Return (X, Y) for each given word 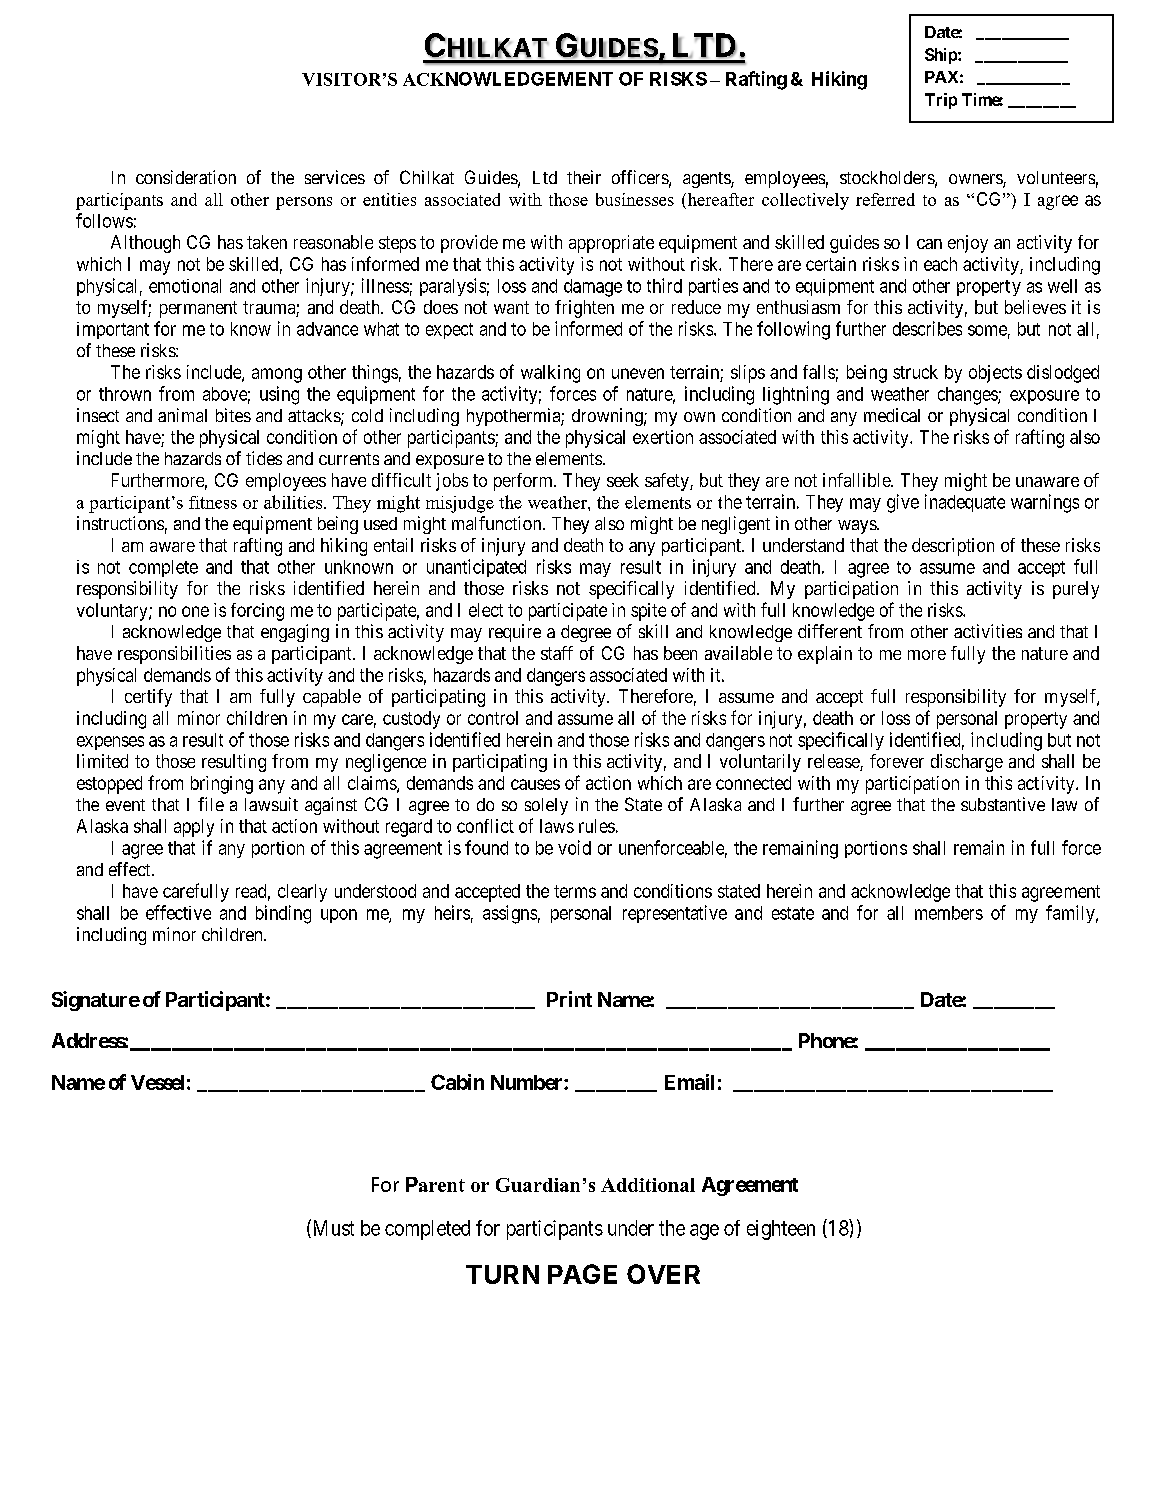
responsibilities (174, 655)
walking (550, 374)
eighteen (781, 1230)
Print (569, 999)
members (949, 913)
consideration (186, 177)
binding (283, 914)
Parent (435, 1184)
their (584, 177)
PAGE (582, 1274)
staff (557, 653)
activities (988, 631)
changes (968, 396)
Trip (941, 101)
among (277, 375)
